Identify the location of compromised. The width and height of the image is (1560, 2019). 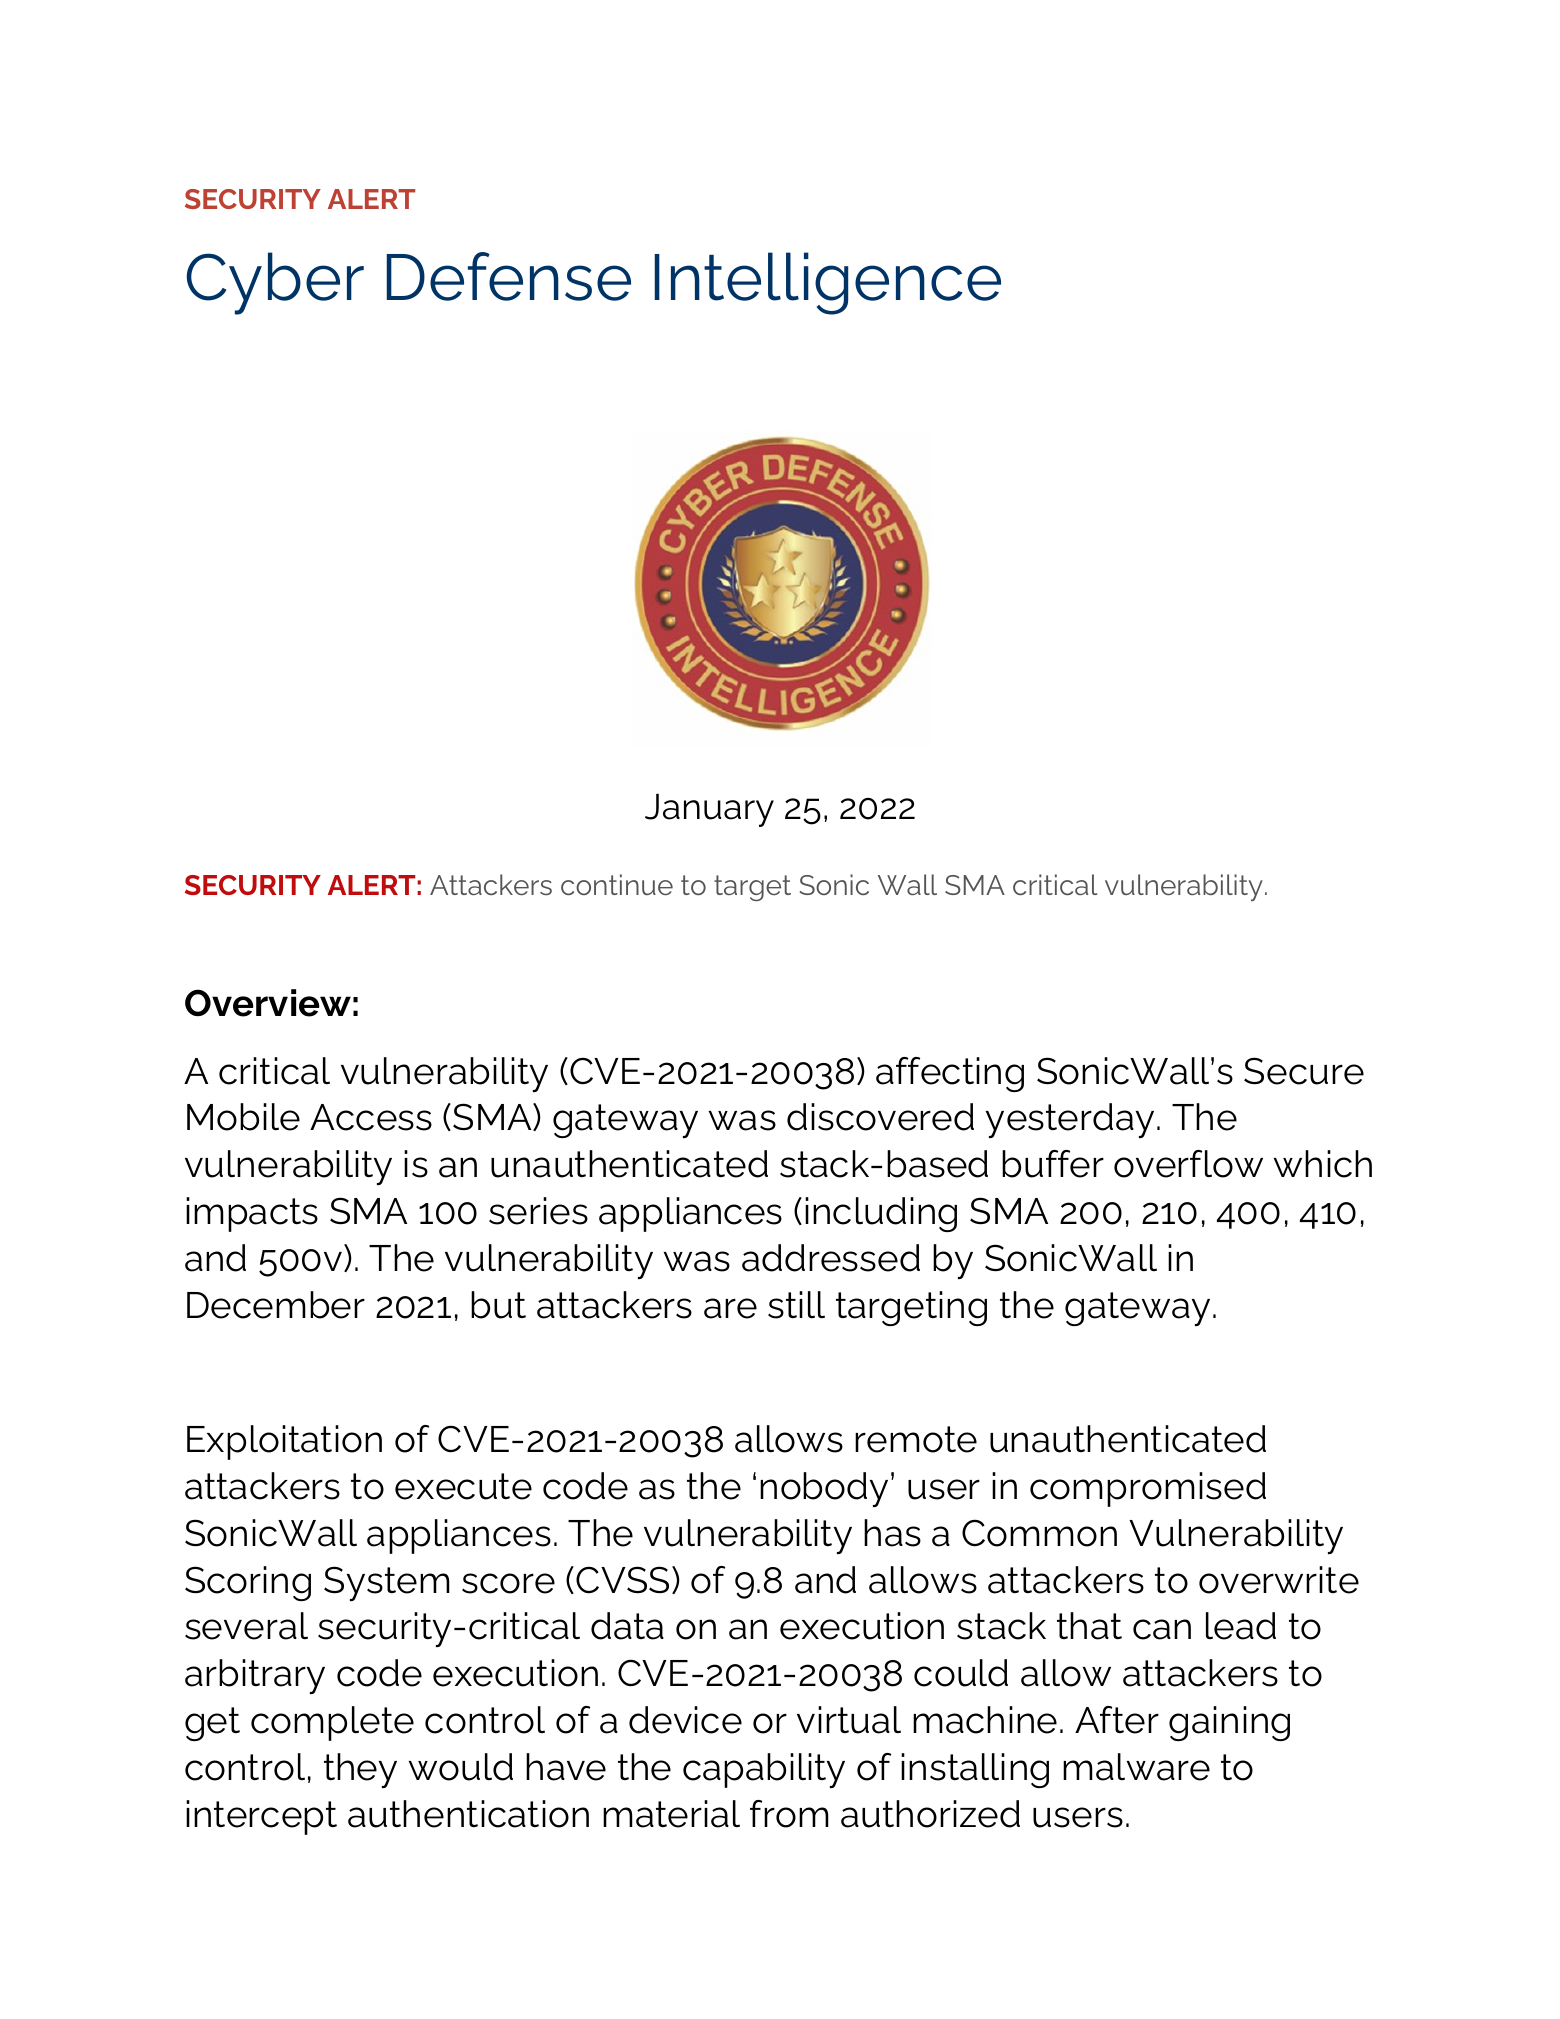
(1148, 1489).
